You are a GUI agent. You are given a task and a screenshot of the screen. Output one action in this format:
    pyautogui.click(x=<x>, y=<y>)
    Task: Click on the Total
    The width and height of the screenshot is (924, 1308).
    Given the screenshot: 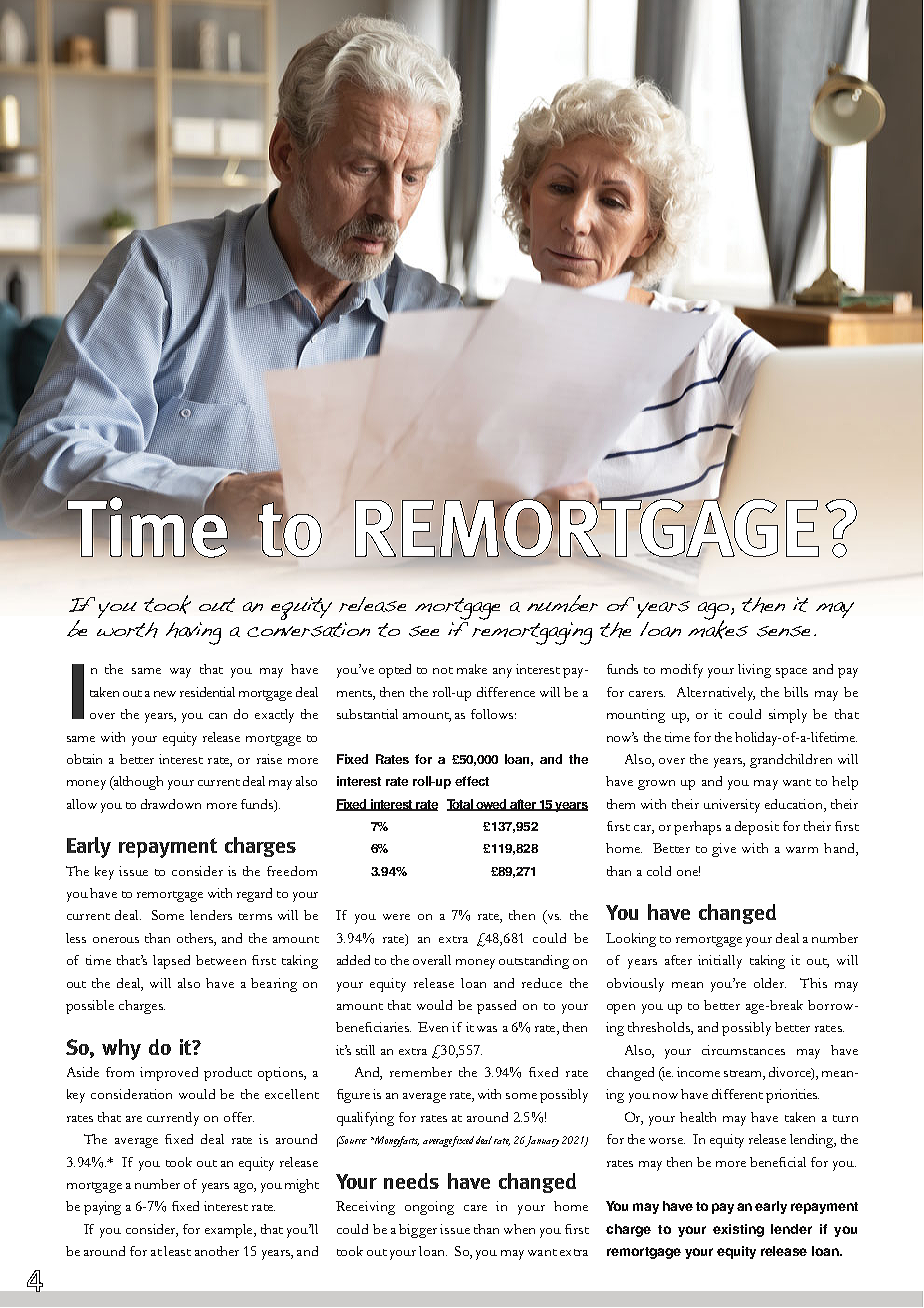 What is the action you would take?
    pyautogui.click(x=461, y=805)
